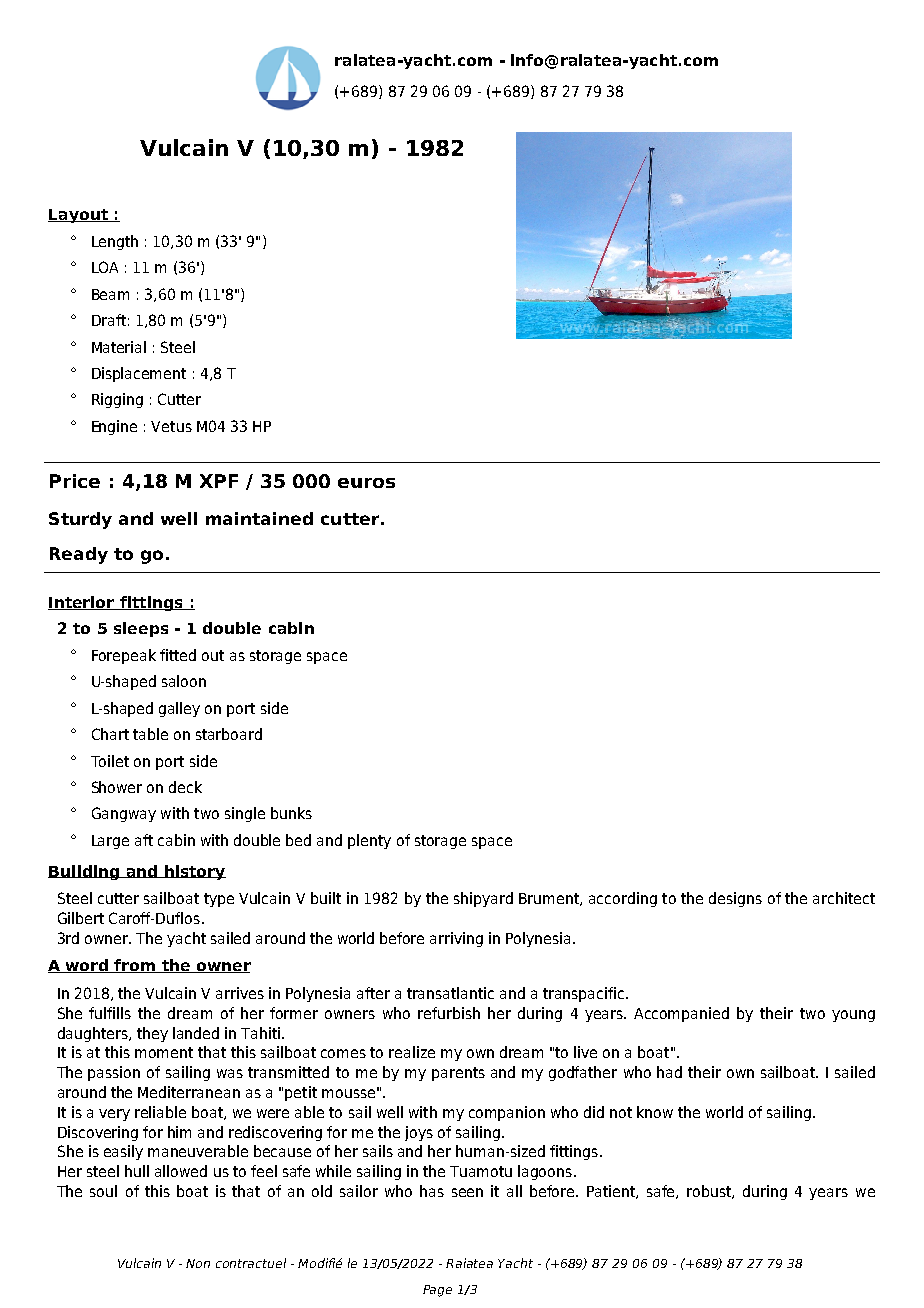 The image size is (924, 1308). I want to click on know, so click(655, 1112).
